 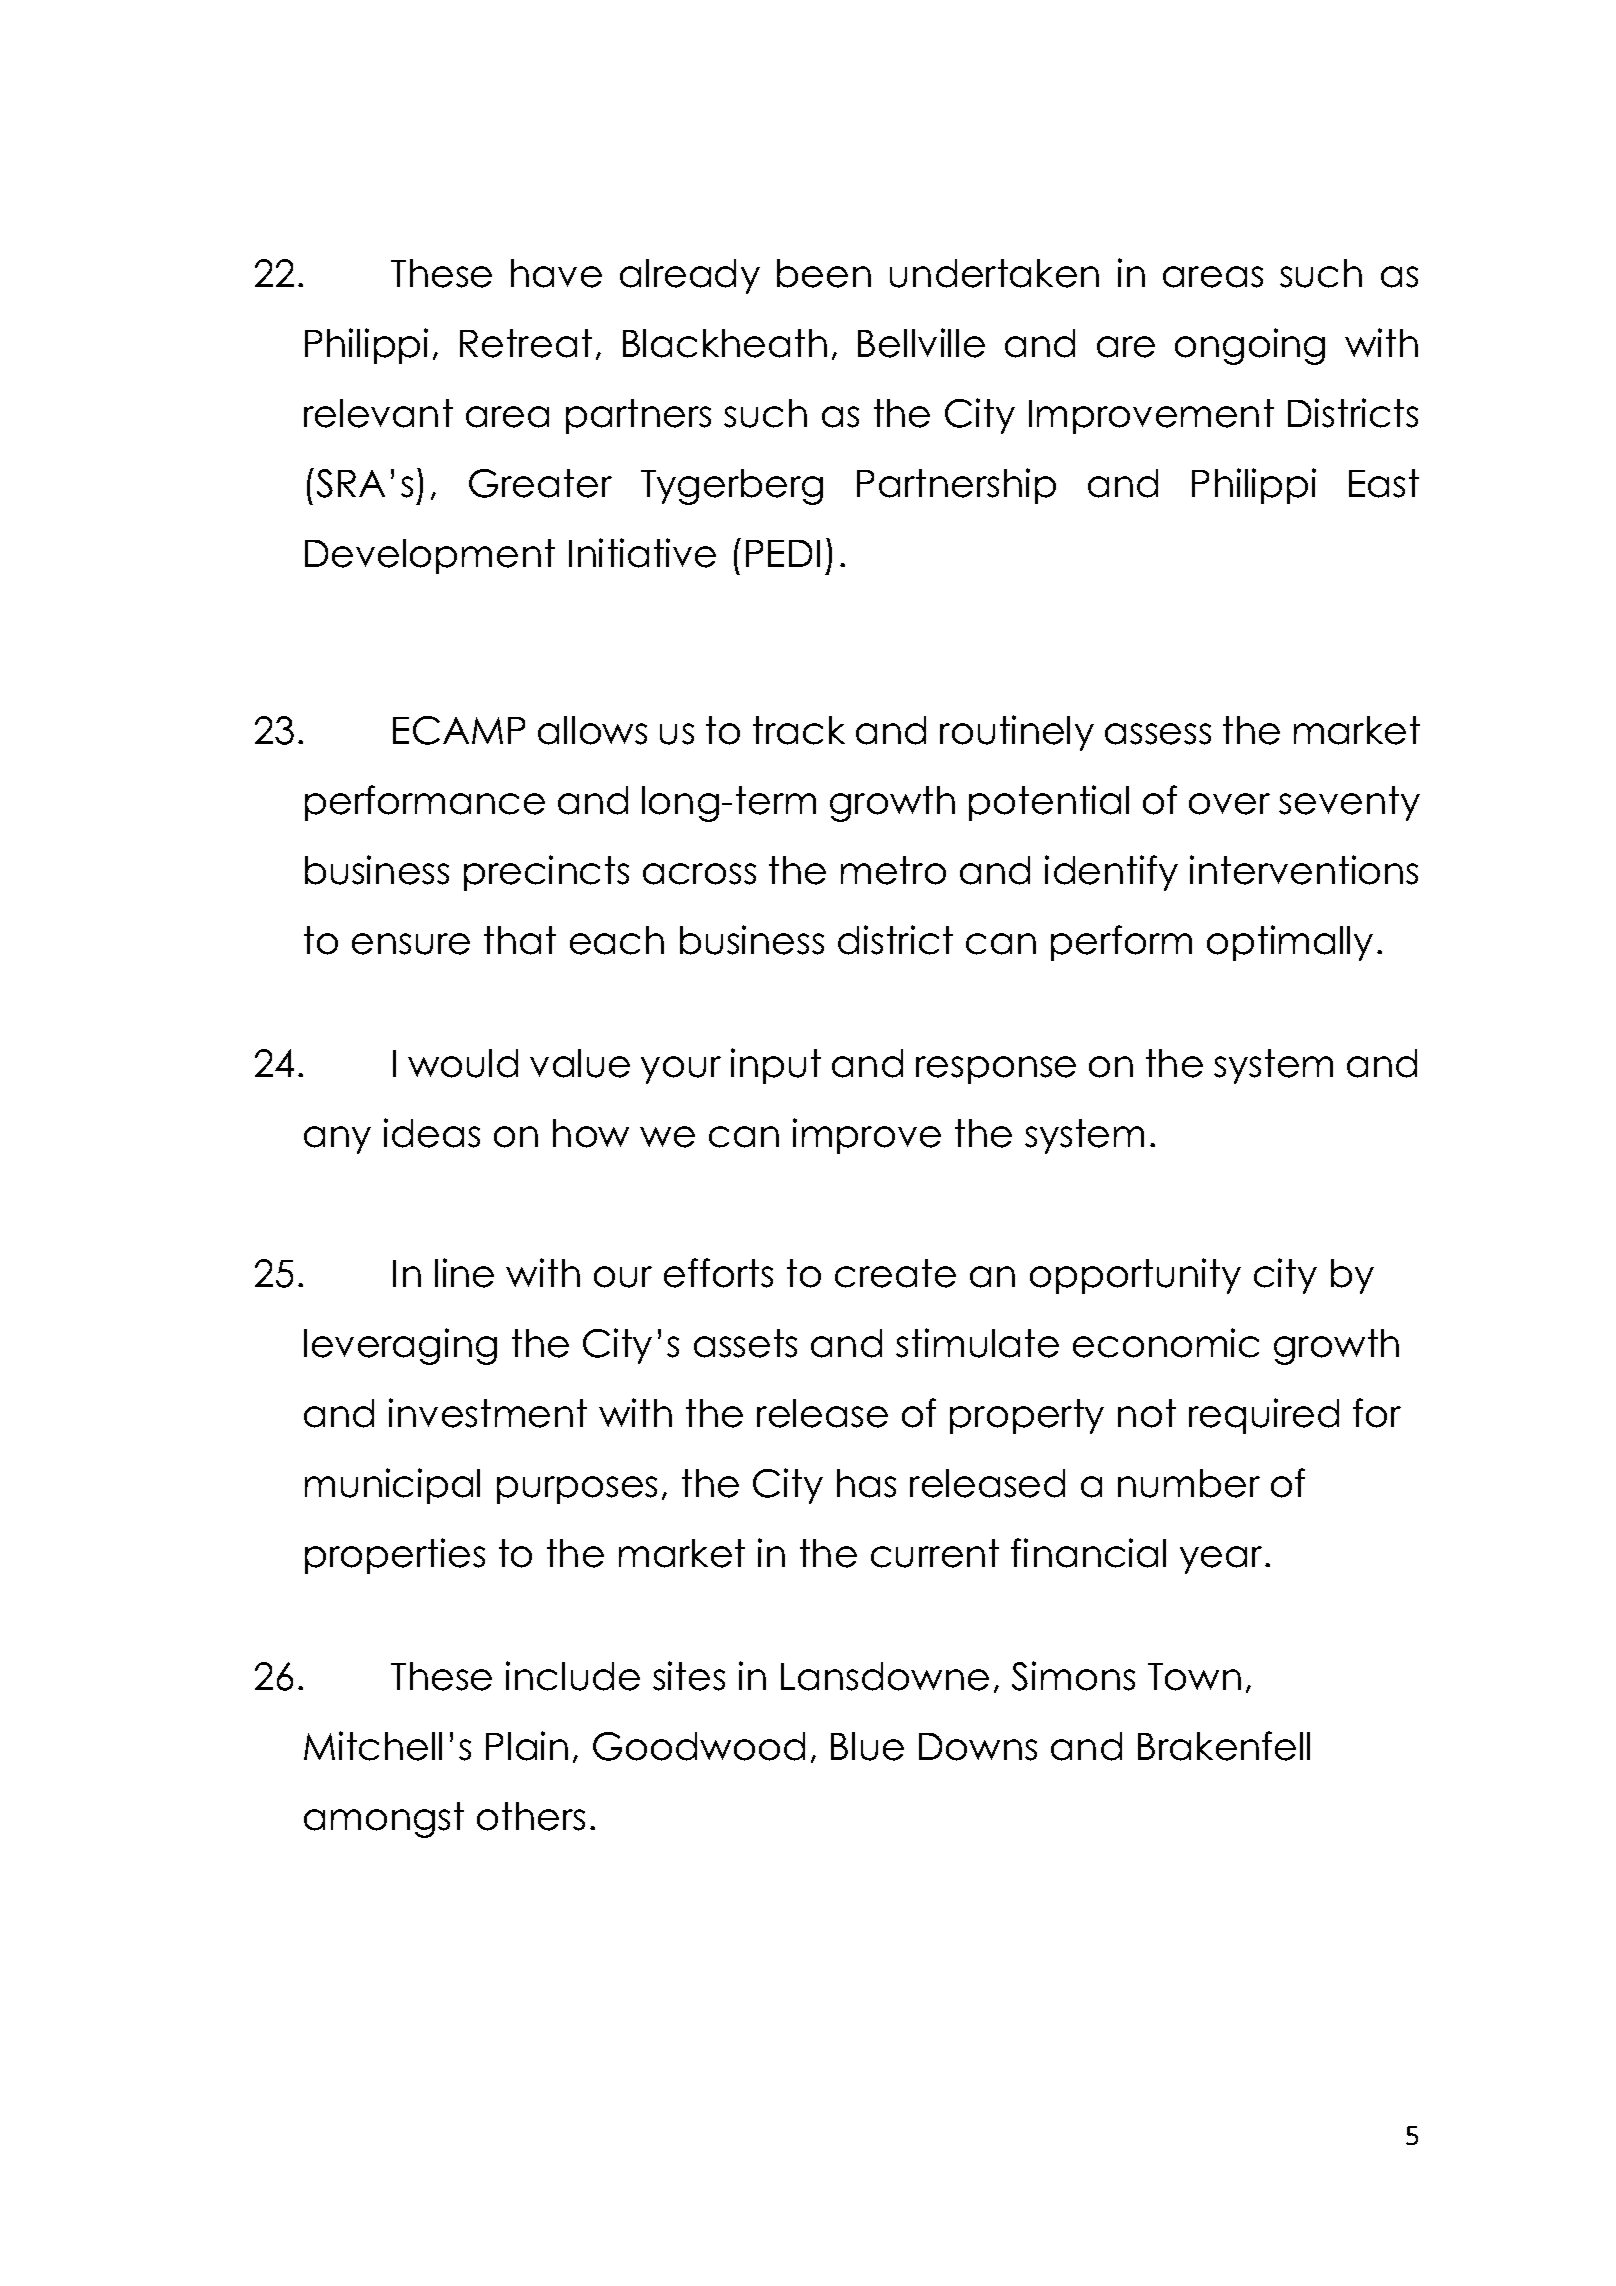 What do you see at coordinates (1194, 1677) in the screenshot?
I see `Town` at bounding box center [1194, 1677].
